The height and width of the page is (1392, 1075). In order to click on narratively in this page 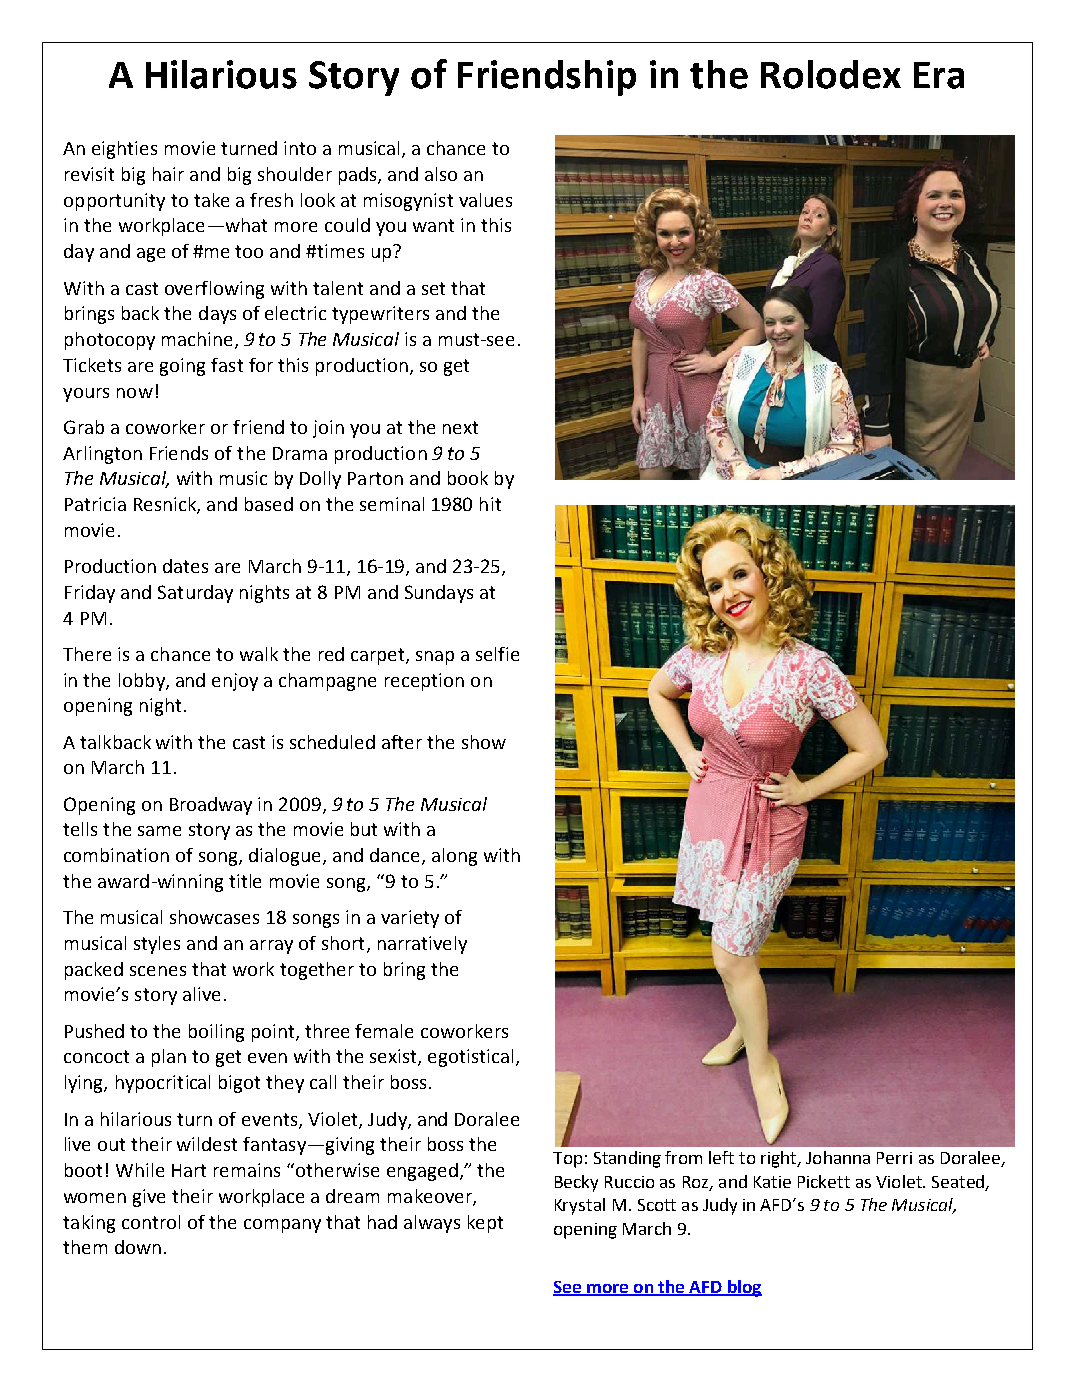, I will do `click(422, 945)`.
